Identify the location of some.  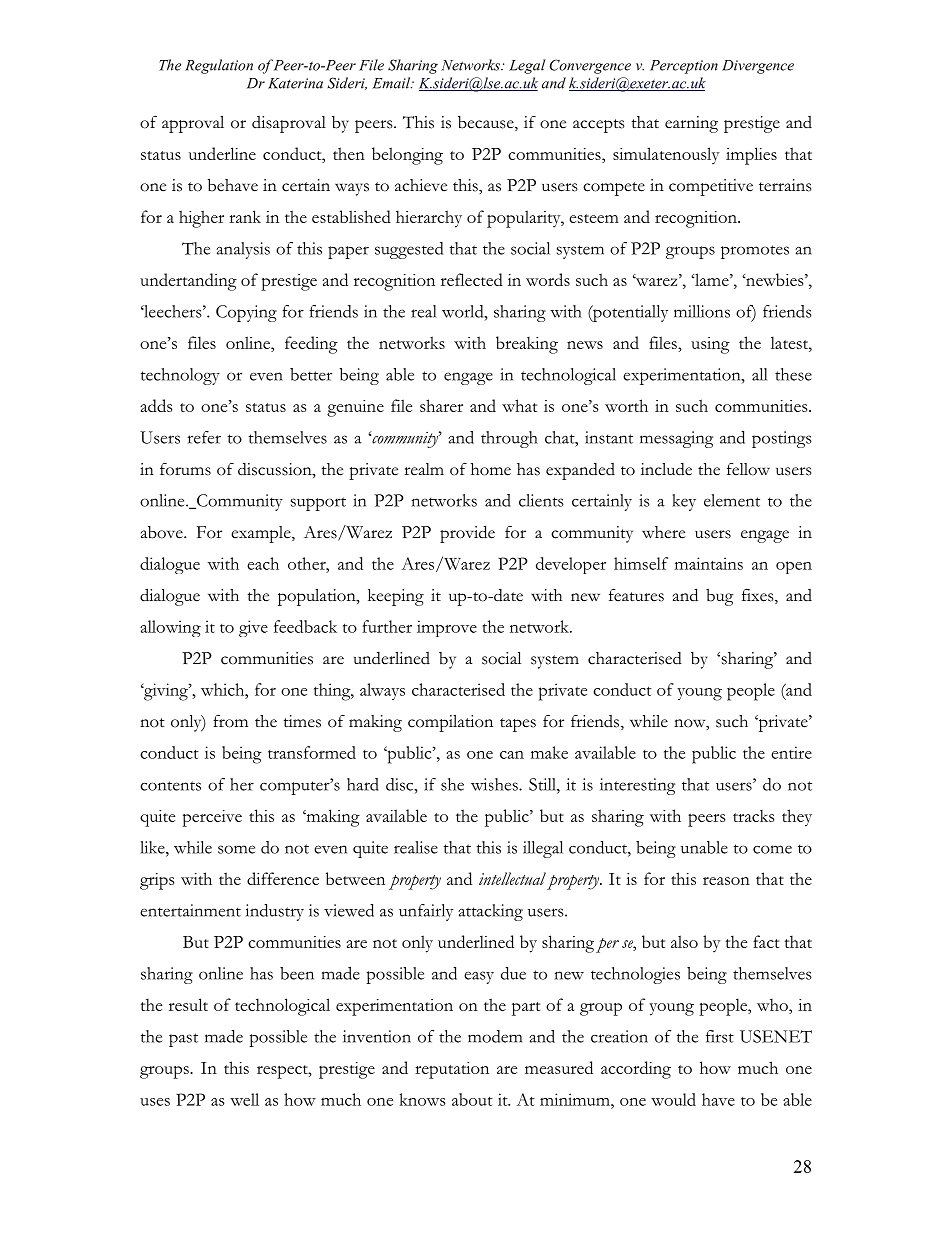
(236, 849).
